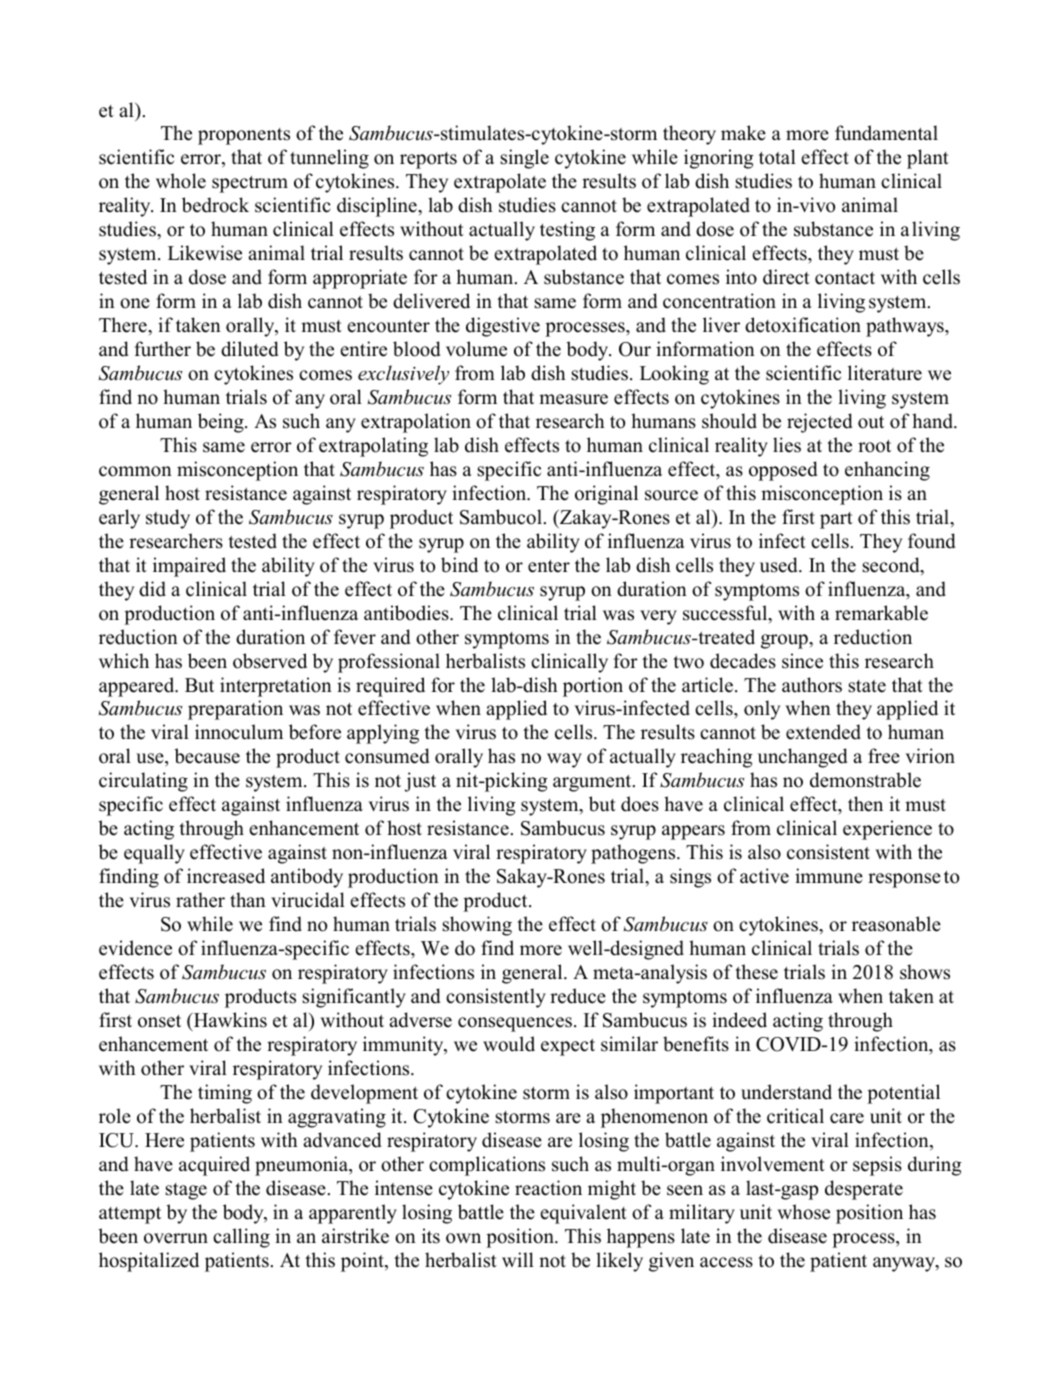  What do you see at coordinates (181, 181) in the screenshot?
I see `whole` at bounding box center [181, 181].
